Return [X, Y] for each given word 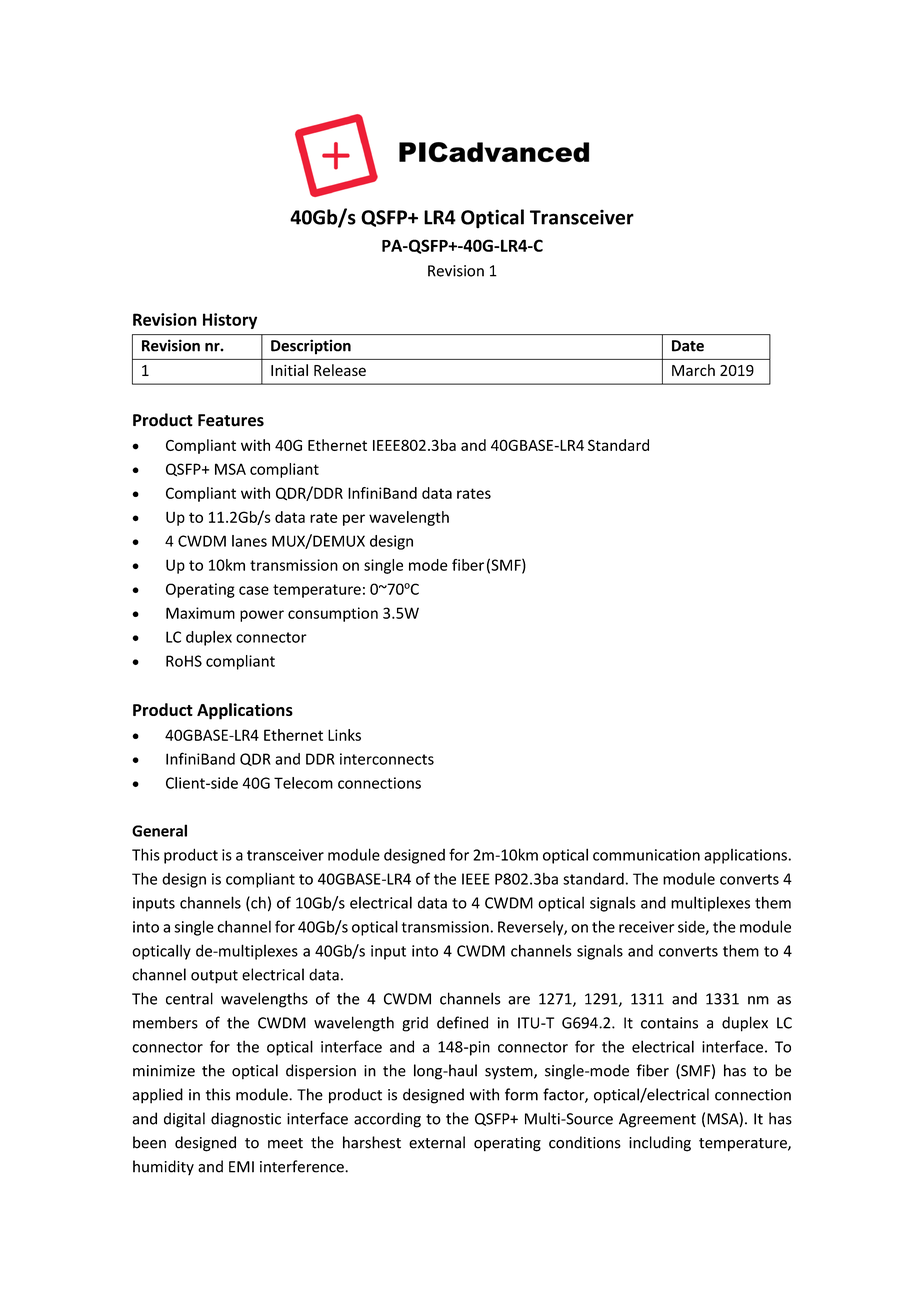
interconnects [387, 759]
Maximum [200, 613]
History [230, 321]
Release [340, 370]
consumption [333, 614]
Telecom [303, 783]
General [159, 830]
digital [184, 1120]
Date [688, 346]
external [437, 1142]
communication [646, 855]
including [660, 1144]
